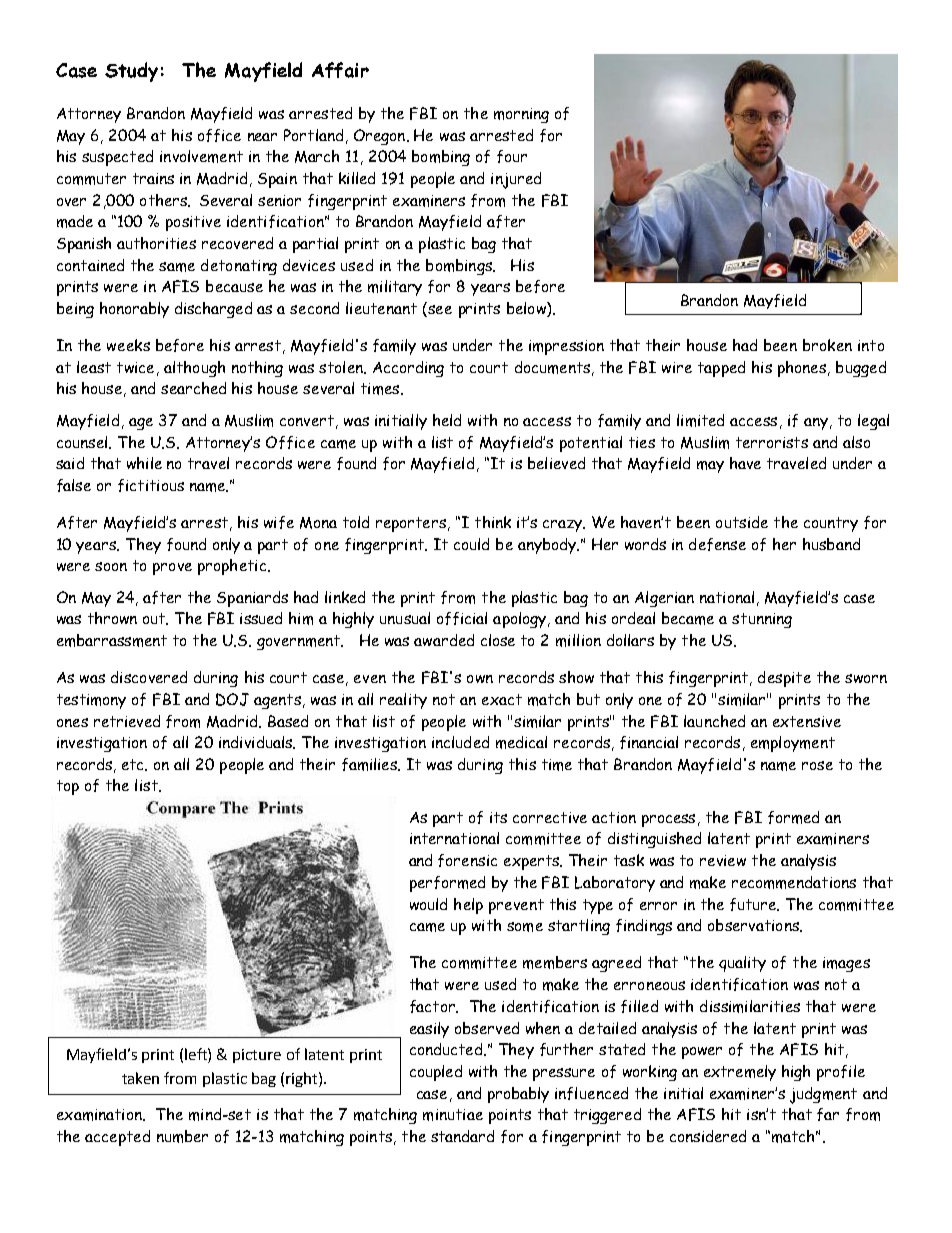 This document has width=952, height=1233. I want to click on taken, so click(140, 1078).
